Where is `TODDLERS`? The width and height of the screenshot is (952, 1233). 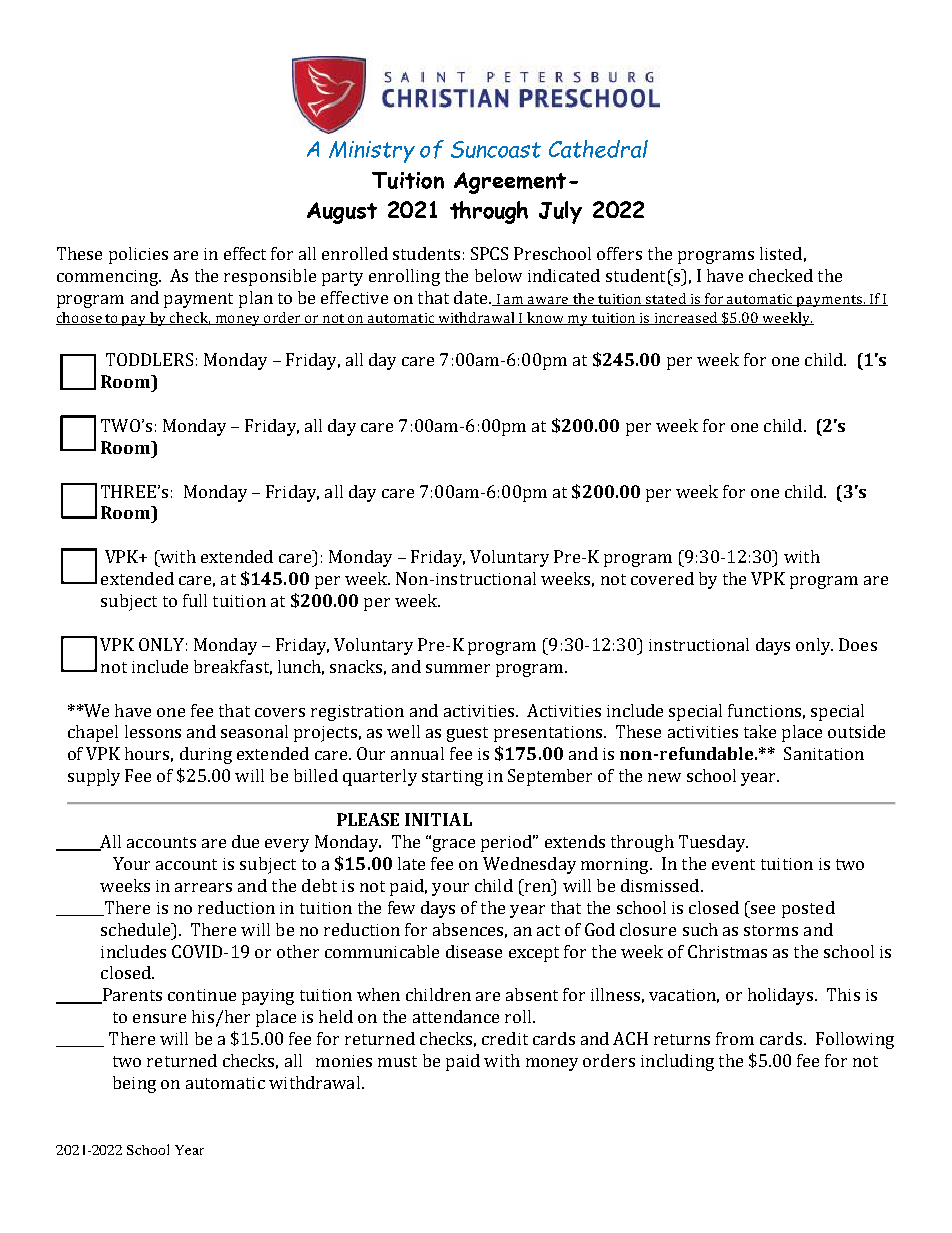
TODDLERS is located at coordinates (149, 359).
